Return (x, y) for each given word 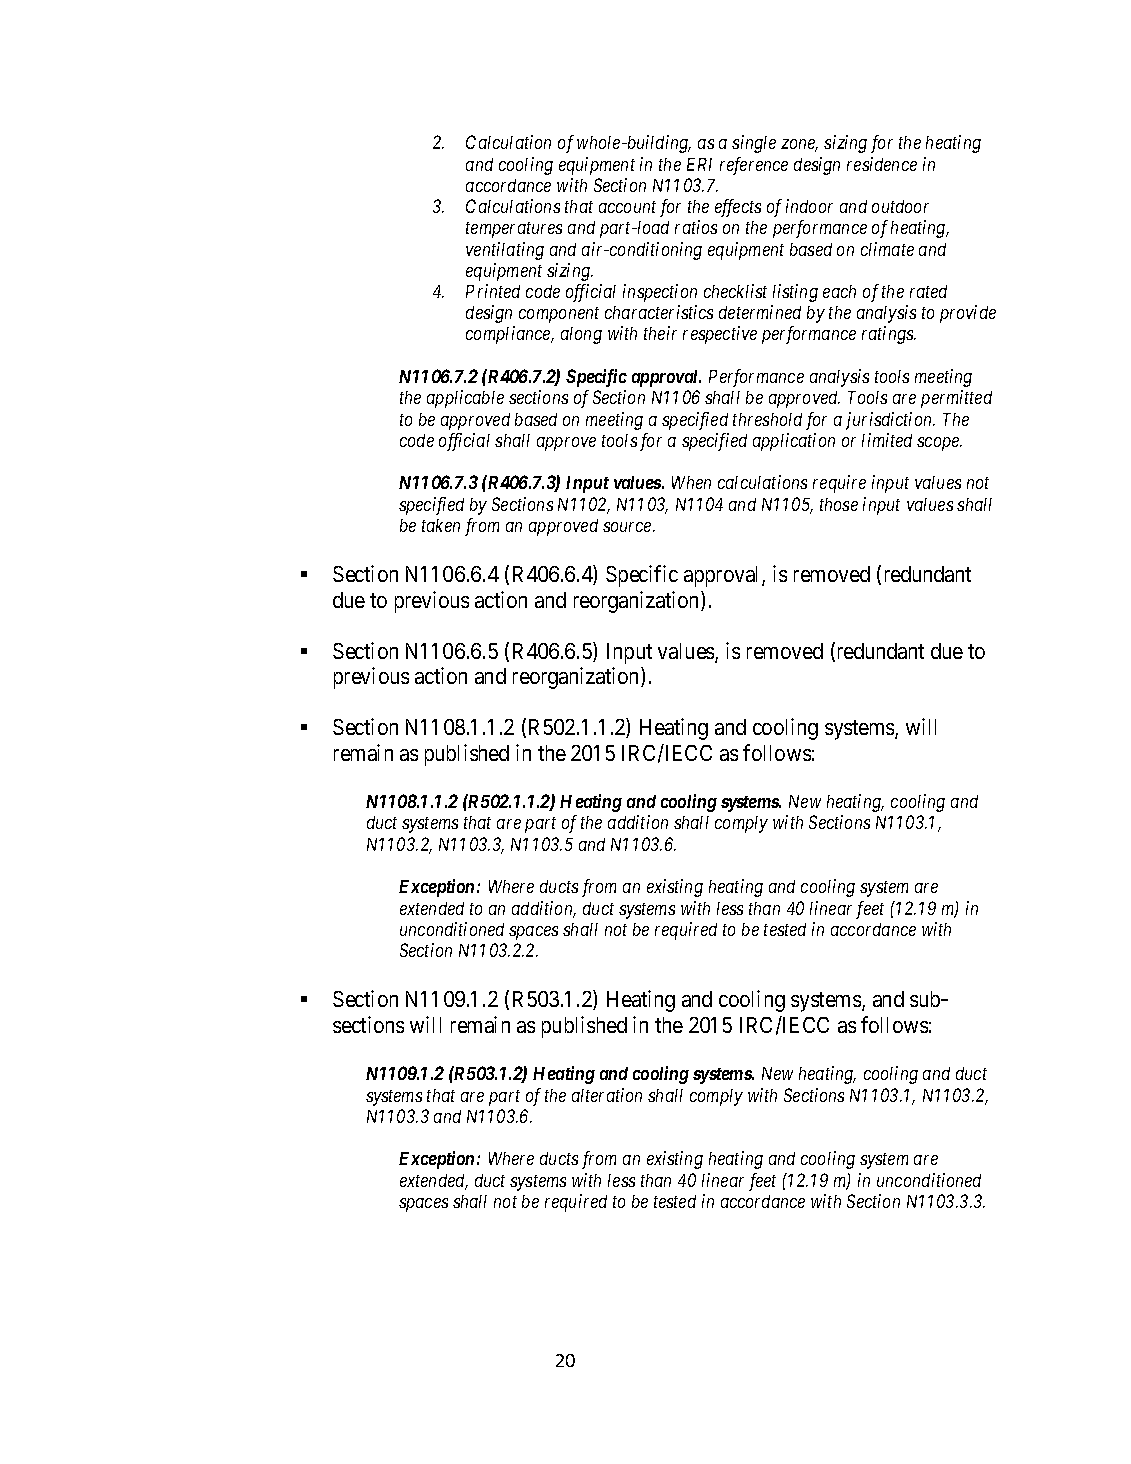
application (794, 442)
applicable (465, 399)
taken (441, 525)
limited (887, 440)
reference (754, 166)
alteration (607, 1095)
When (691, 482)
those (839, 504)
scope (939, 444)
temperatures (514, 230)
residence (882, 164)
